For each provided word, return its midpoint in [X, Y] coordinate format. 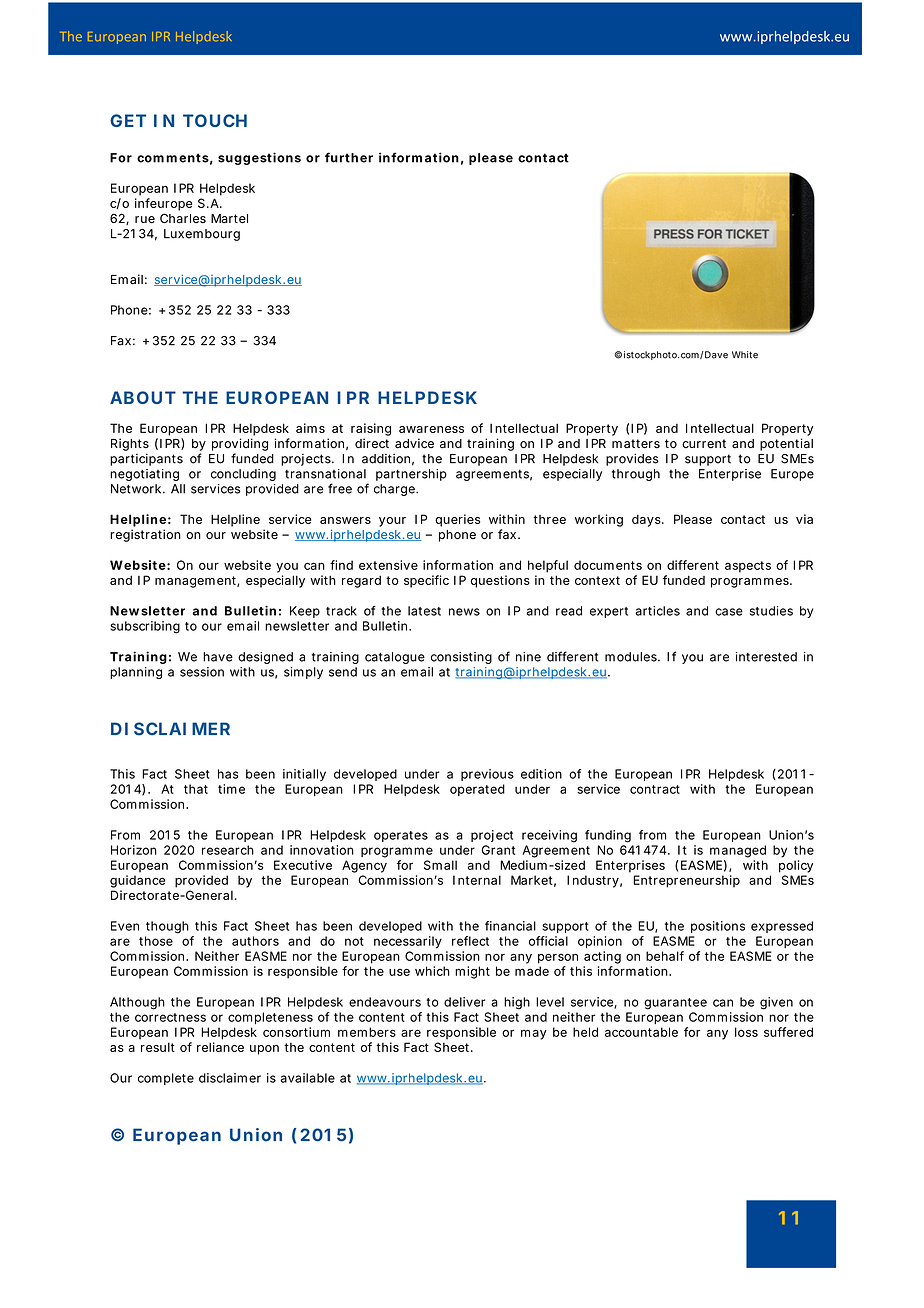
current [704, 443]
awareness [431, 429]
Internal [477, 880]
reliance [220, 1047]
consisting [461, 658]
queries [457, 520]
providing [240, 444]
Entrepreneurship [686, 881]
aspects [748, 567]
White [745, 355]
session [202, 672]
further [349, 157]
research [228, 850]
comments [173, 158]
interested [766, 657]
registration [145, 535]
